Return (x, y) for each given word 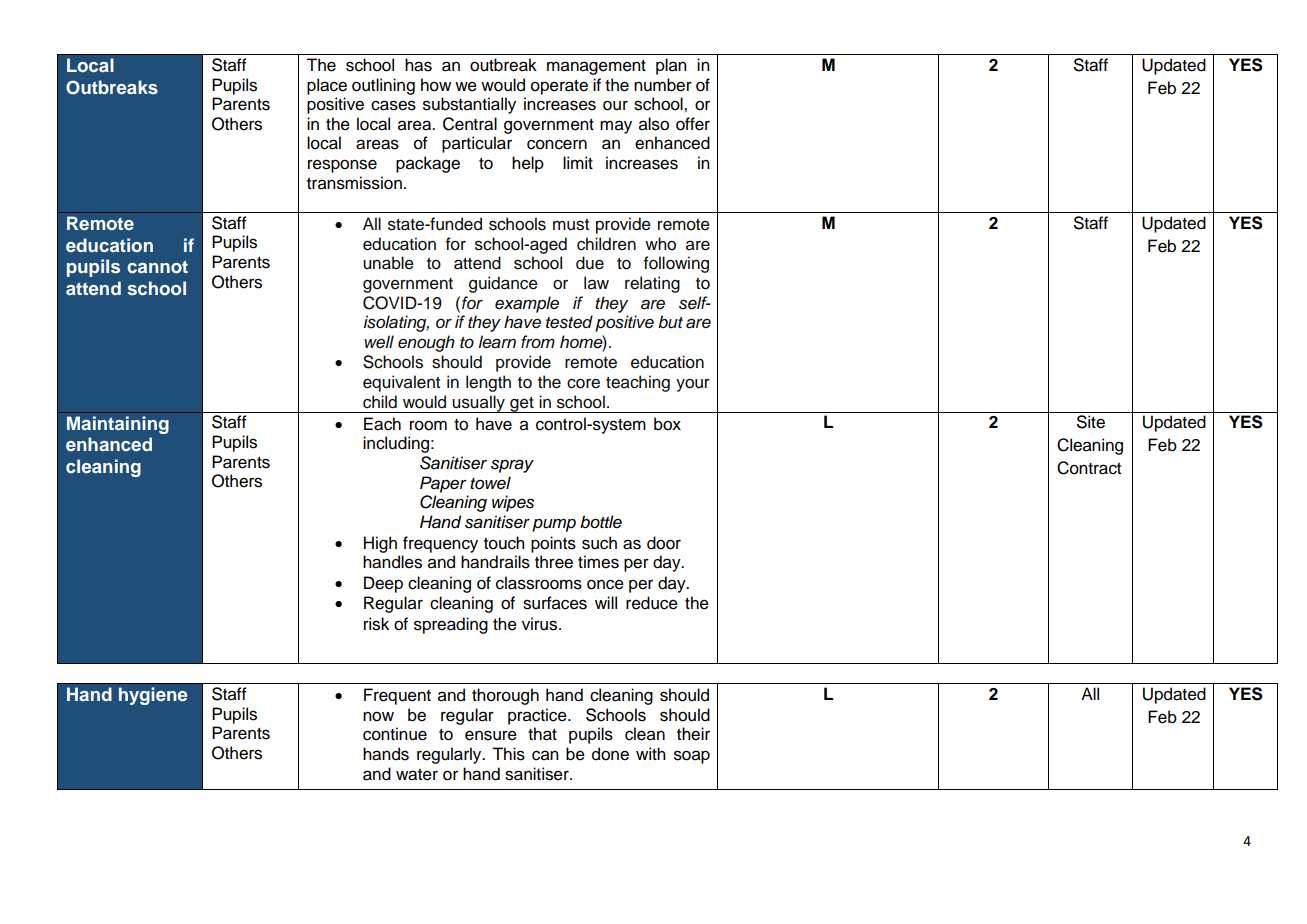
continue (395, 734)
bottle (601, 522)
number (663, 85)
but (670, 322)
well (379, 341)
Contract (1089, 468)
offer (693, 124)
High (380, 544)
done (610, 754)
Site (1091, 422)
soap (692, 757)
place (327, 86)
